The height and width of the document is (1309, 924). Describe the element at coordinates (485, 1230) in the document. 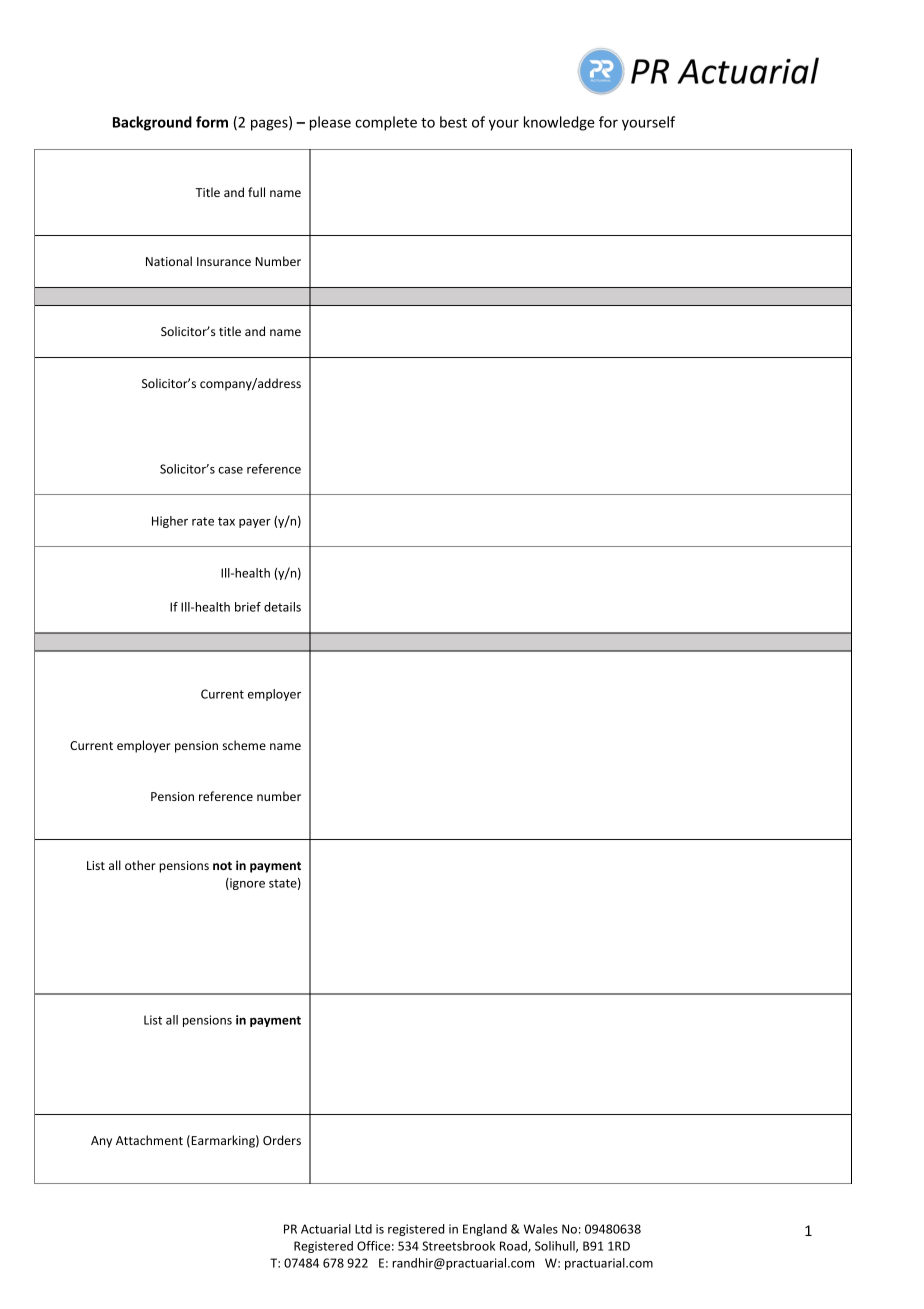

I see `England` at that location.
